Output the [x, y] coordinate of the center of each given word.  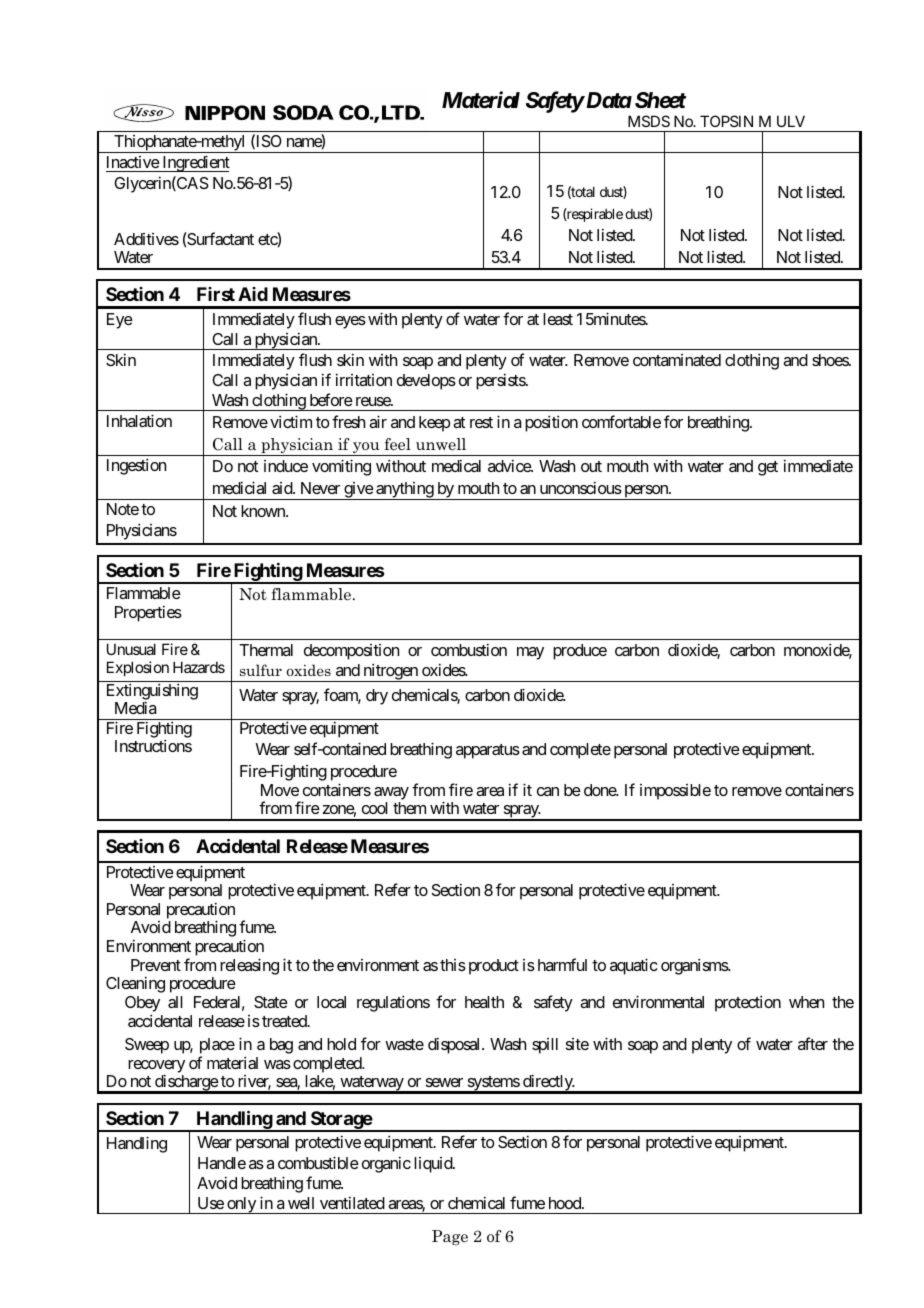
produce [580, 652]
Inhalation [139, 420]
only [241, 1205]
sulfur [261, 670]
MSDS [649, 121]
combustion [469, 649]
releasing [249, 966]
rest [481, 422]
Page [450, 1237]
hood [566, 1203]
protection [748, 1003]
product [494, 967]
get [768, 468]
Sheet [660, 100]
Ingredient [195, 163]
